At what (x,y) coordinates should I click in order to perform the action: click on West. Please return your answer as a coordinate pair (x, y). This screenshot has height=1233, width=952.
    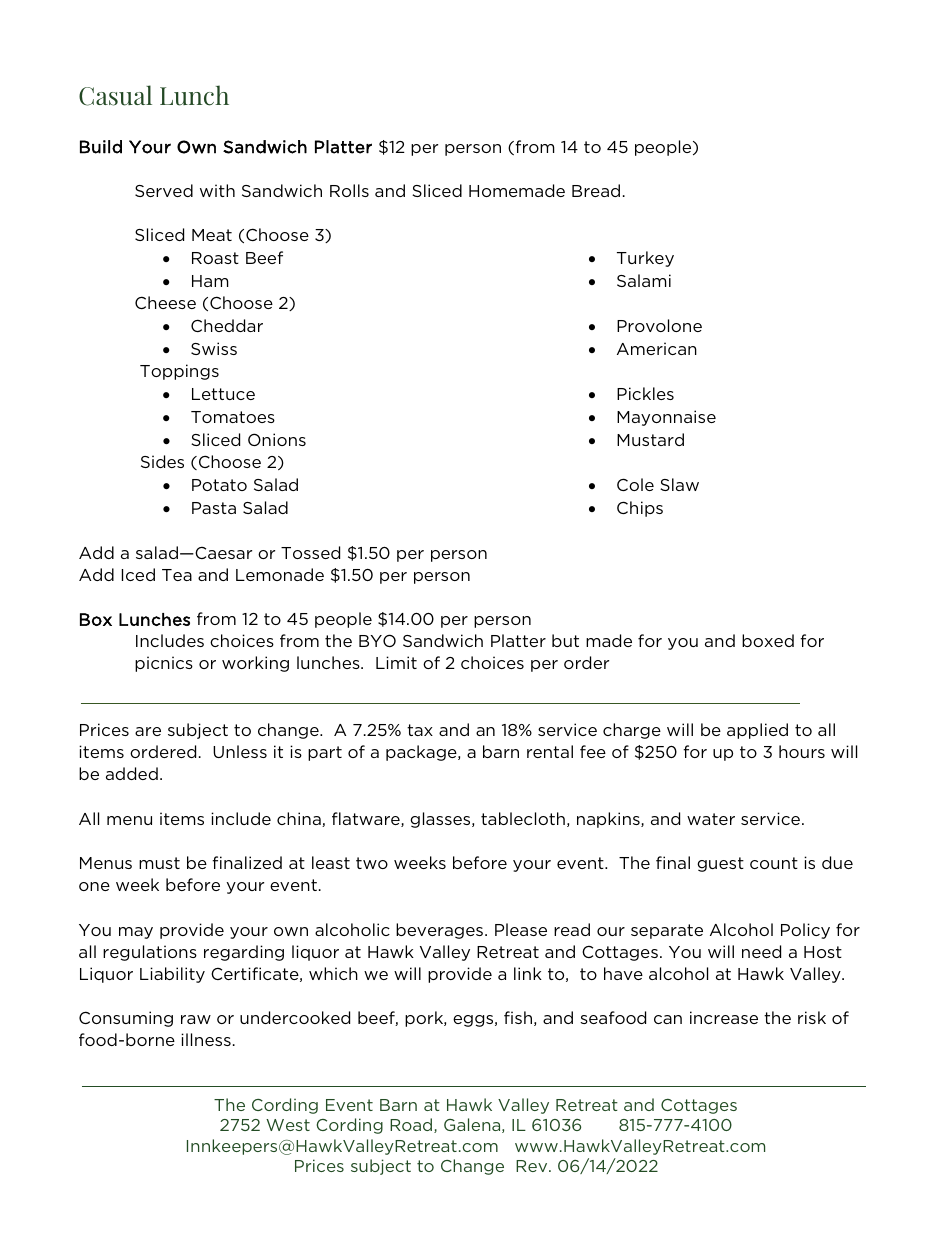
    Looking at the image, I should click on (288, 1125).
